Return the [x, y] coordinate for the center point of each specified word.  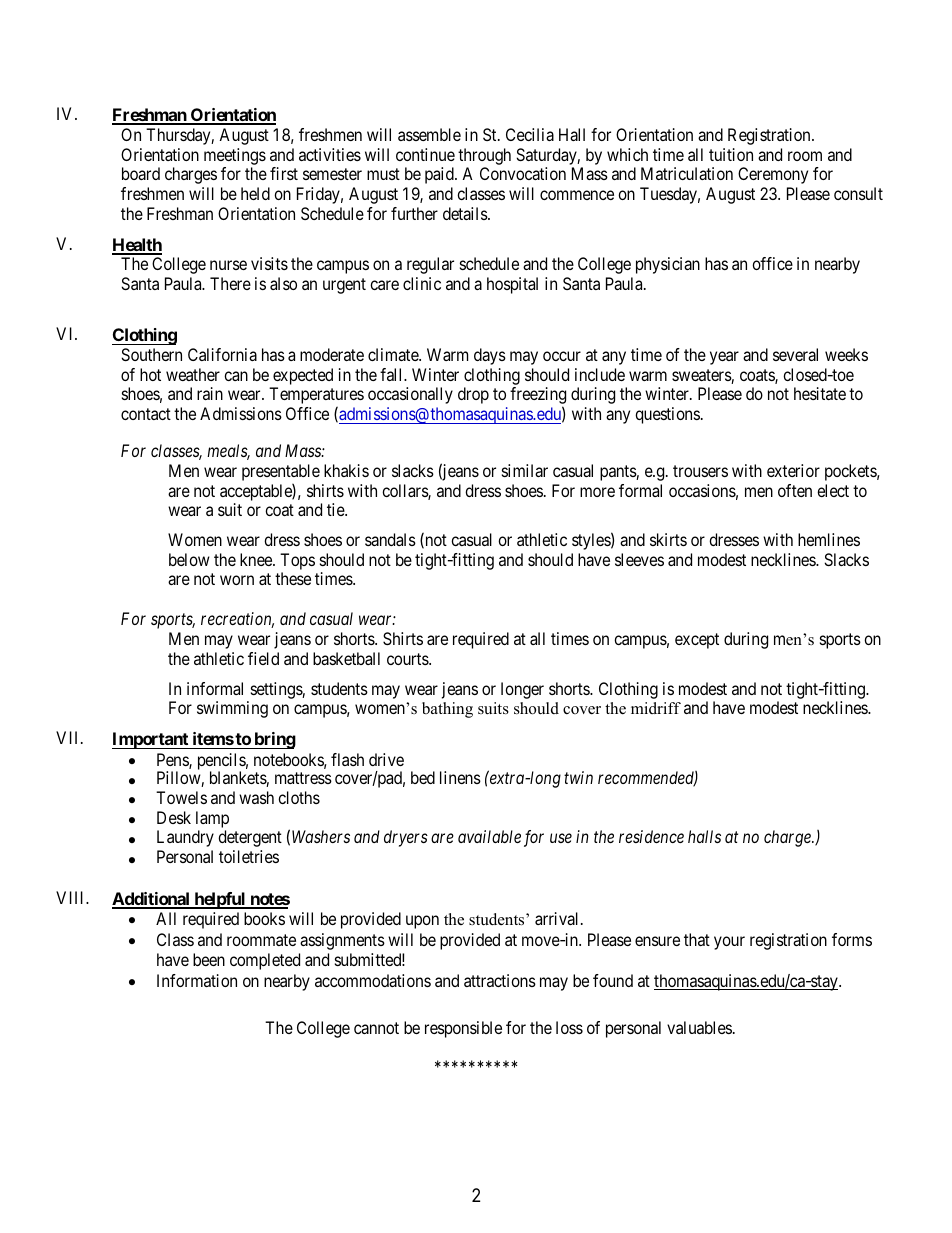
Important [151, 740]
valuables [699, 1027]
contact [146, 414]
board [141, 173]
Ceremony [773, 175]
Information [197, 980]
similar [525, 470]
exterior [793, 470]
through [484, 156]
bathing [447, 710]
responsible [463, 1029]
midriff [656, 708]
